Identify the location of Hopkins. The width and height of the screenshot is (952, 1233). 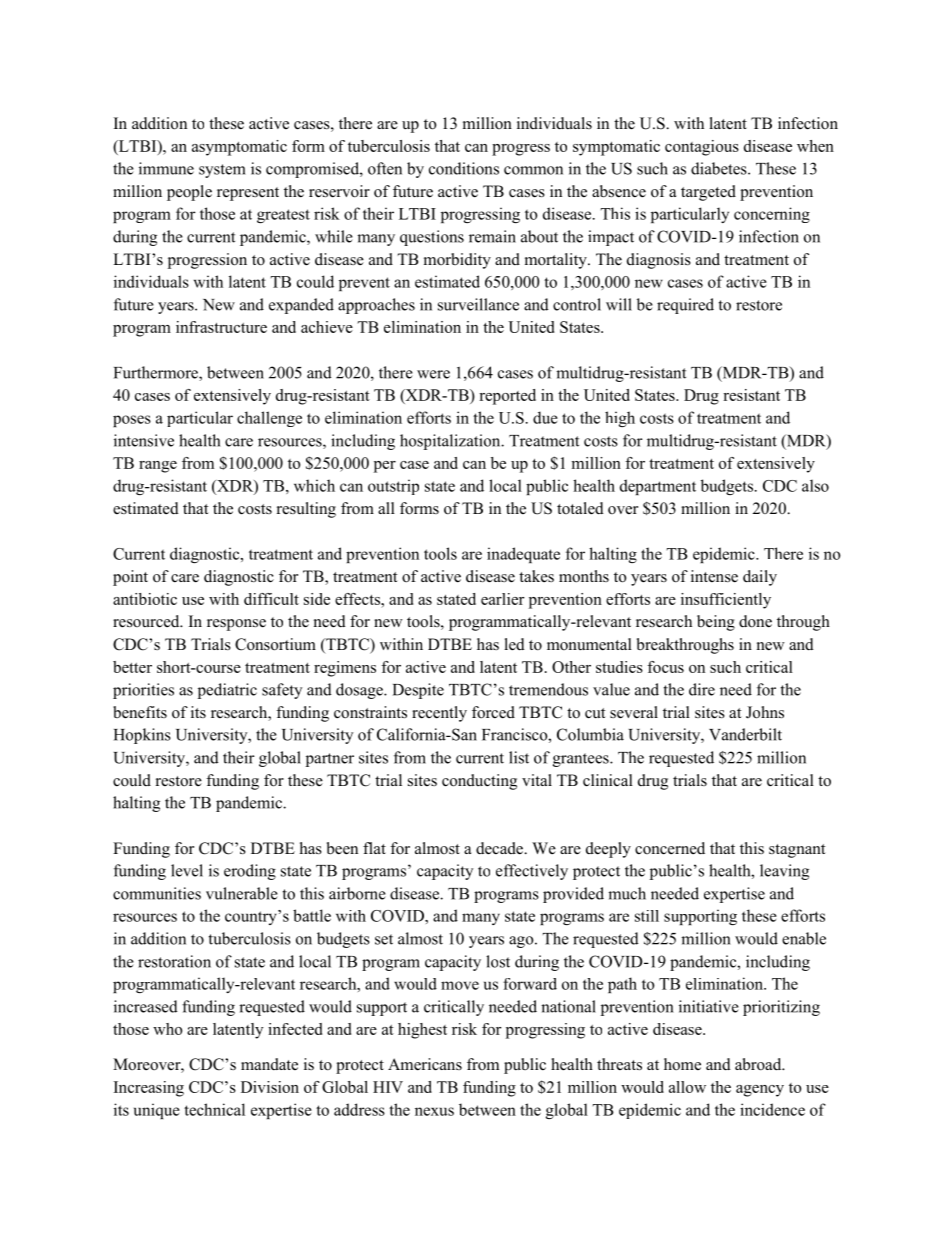
(142, 736).
